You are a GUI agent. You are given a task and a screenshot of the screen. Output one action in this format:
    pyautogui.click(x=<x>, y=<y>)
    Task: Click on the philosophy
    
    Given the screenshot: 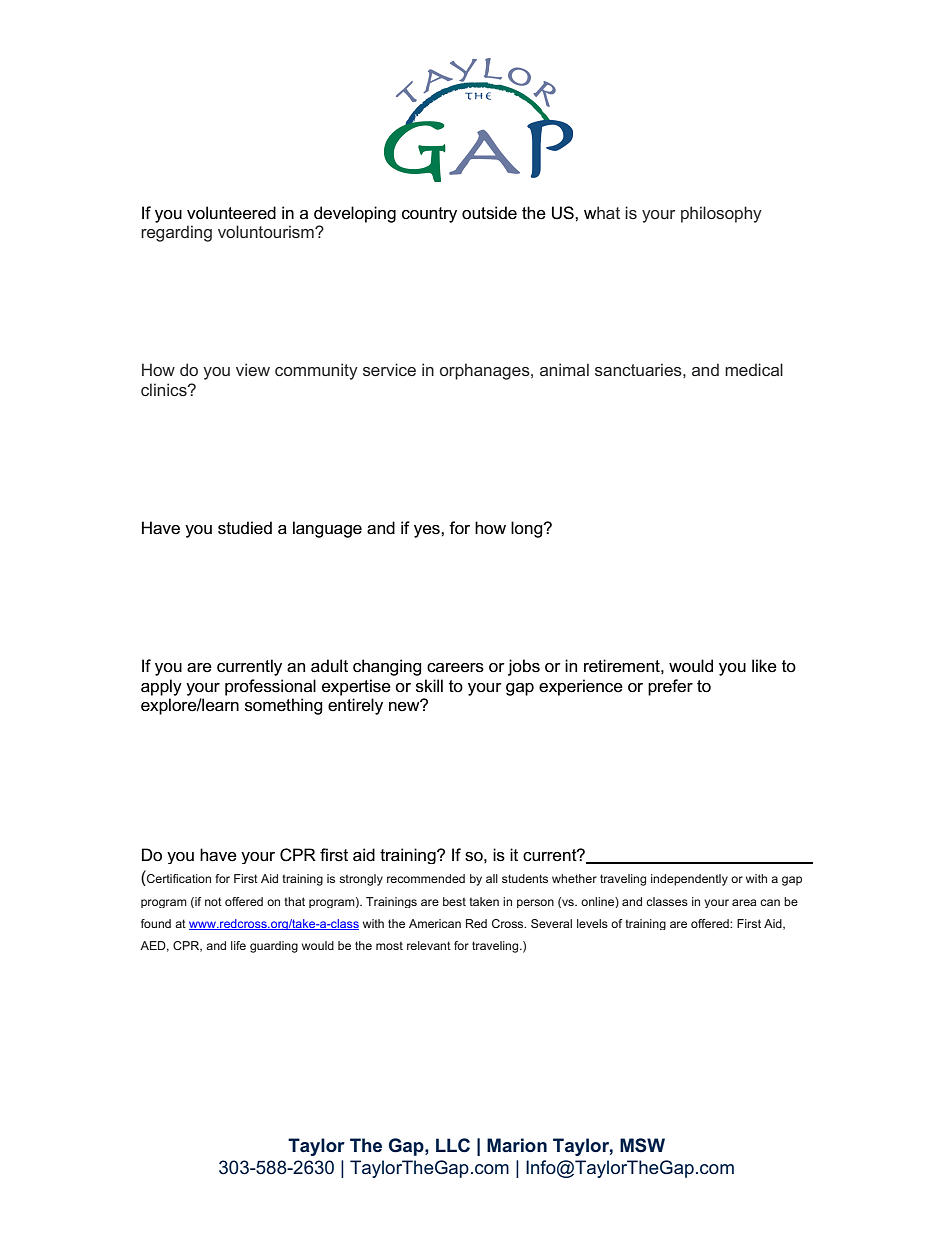 What is the action you would take?
    pyautogui.click(x=721, y=214)
